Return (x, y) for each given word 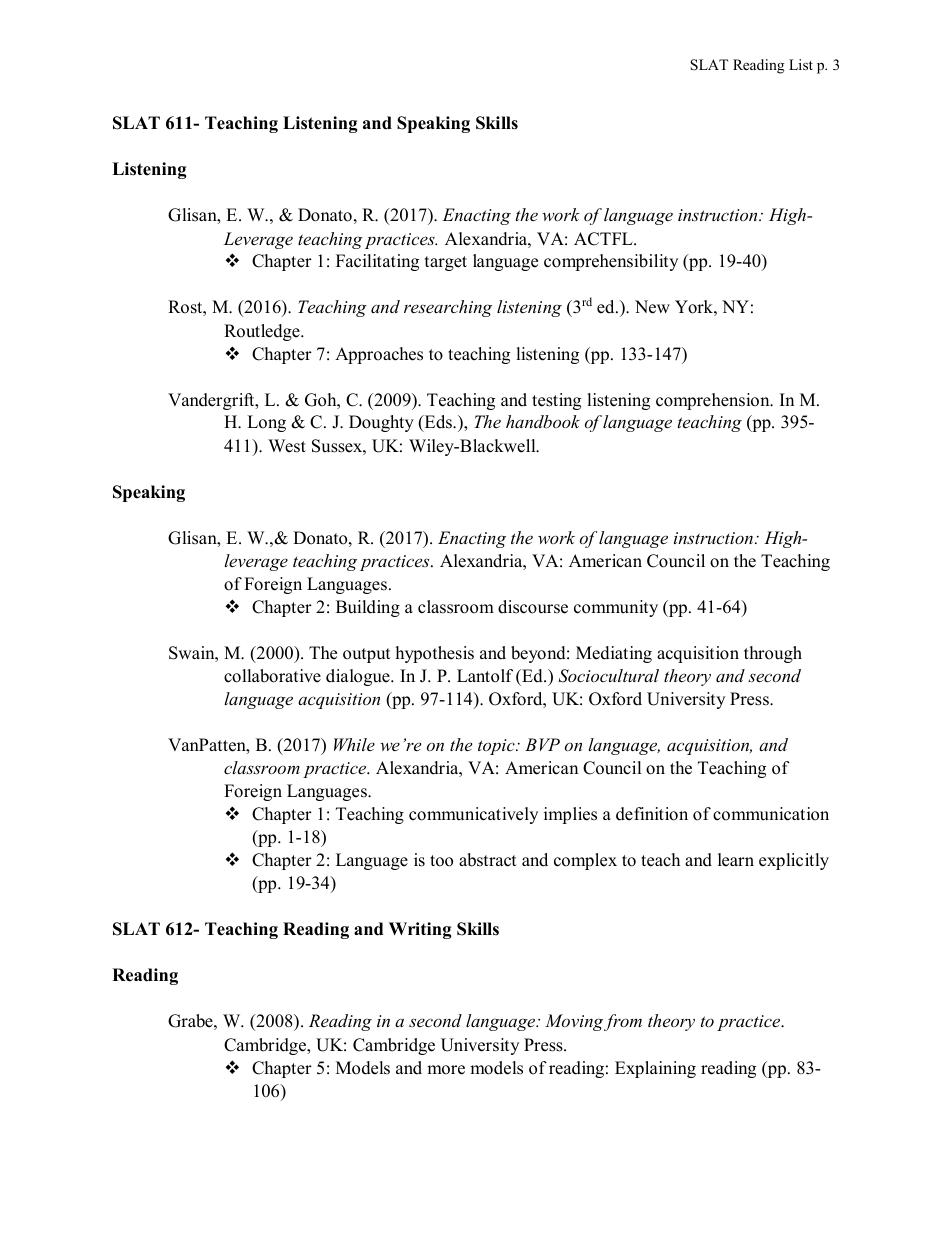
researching (448, 308)
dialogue (359, 677)
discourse (533, 607)
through (773, 654)
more (446, 1070)
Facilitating (377, 262)
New (652, 307)
